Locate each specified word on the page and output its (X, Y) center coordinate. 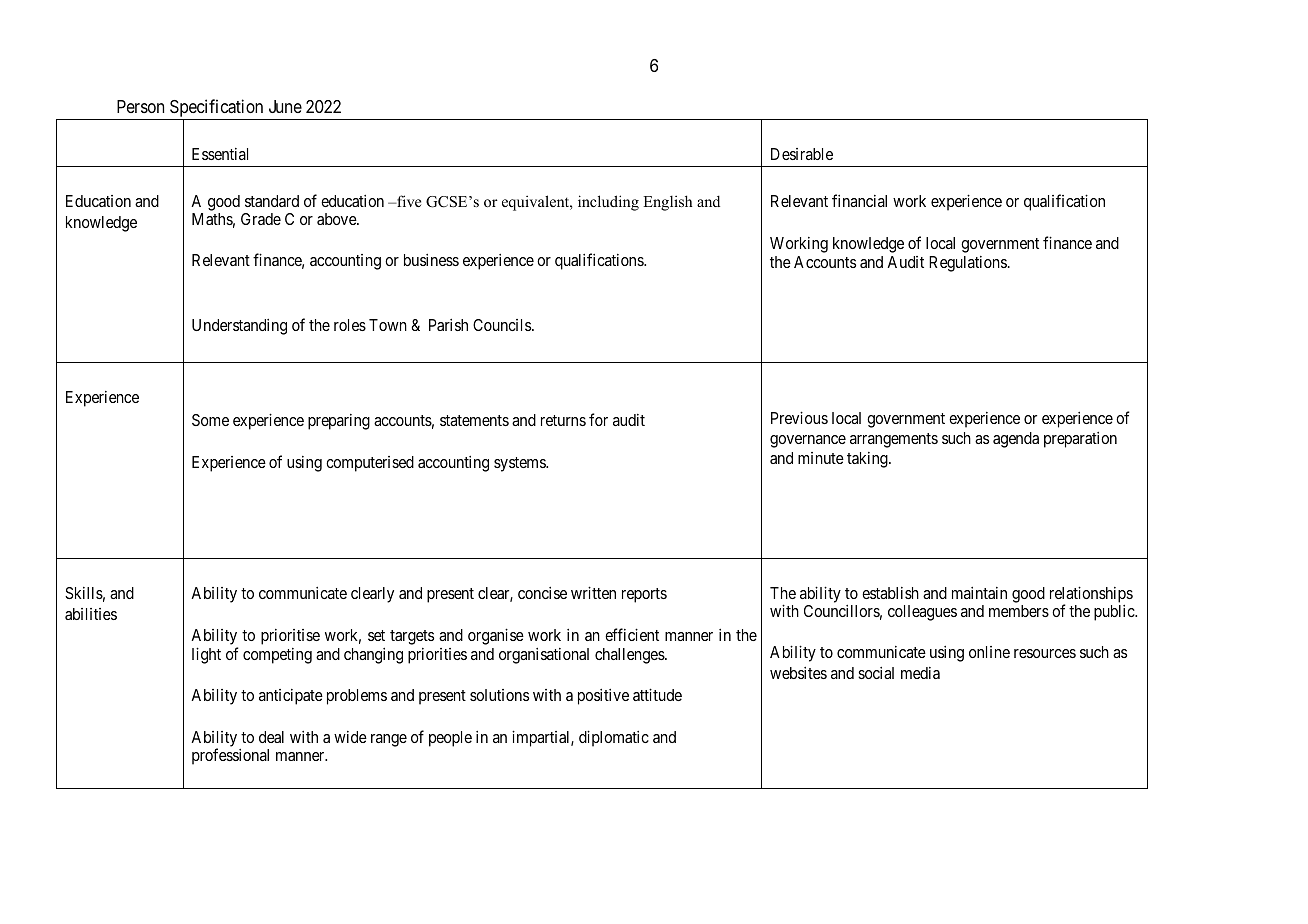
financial (859, 200)
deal (271, 737)
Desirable (802, 154)
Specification (217, 109)
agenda (1016, 440)
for (598, 419)
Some (210, 420)
